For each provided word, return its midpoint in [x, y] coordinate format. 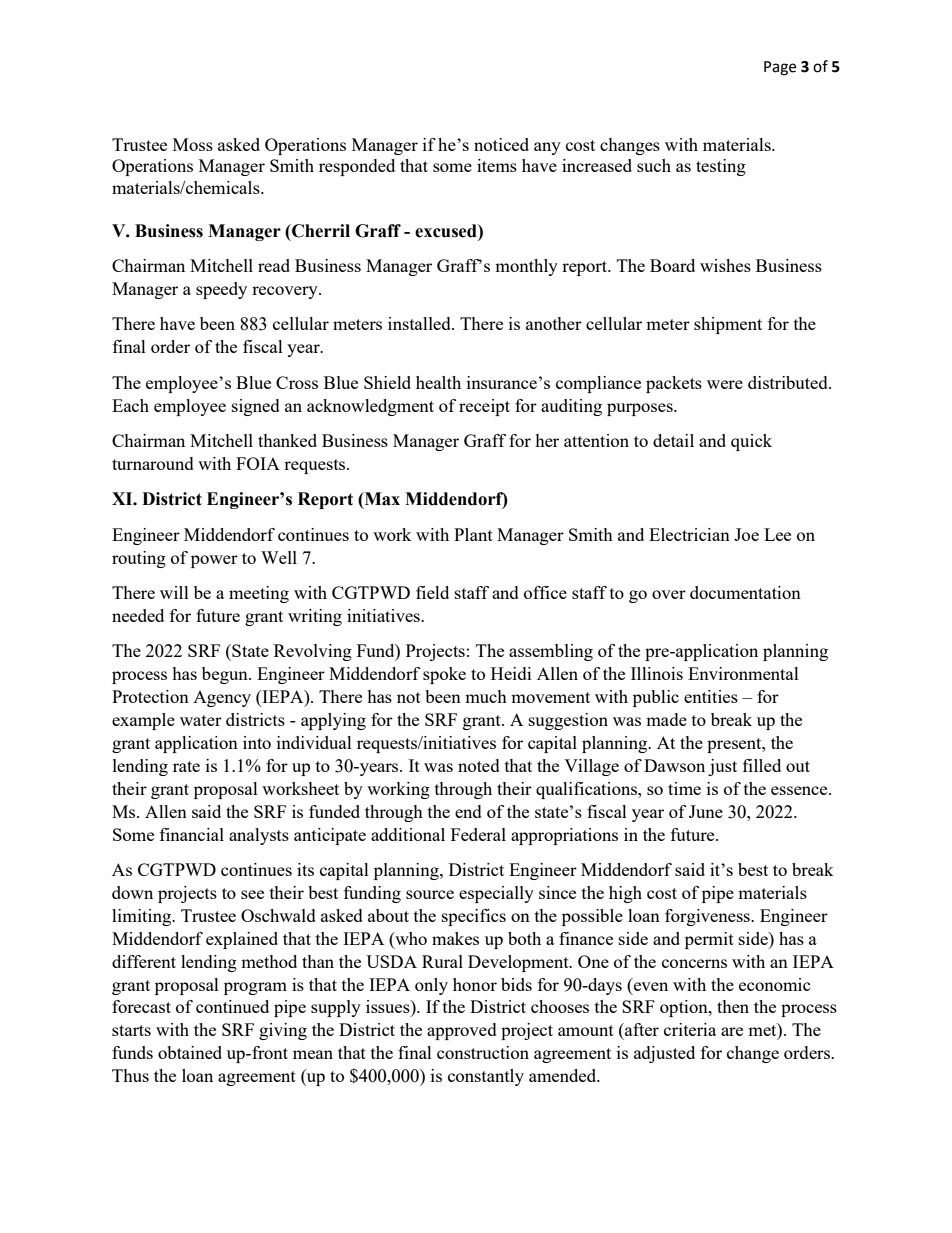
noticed [501, 144]
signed [256, 407]
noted [479, 765]
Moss [193, 144]
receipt [484, 407]
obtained [190, 1052]
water [201, 720]
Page [780, 68]
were [725, 384]
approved [462, 1031]
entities [711, 696]
